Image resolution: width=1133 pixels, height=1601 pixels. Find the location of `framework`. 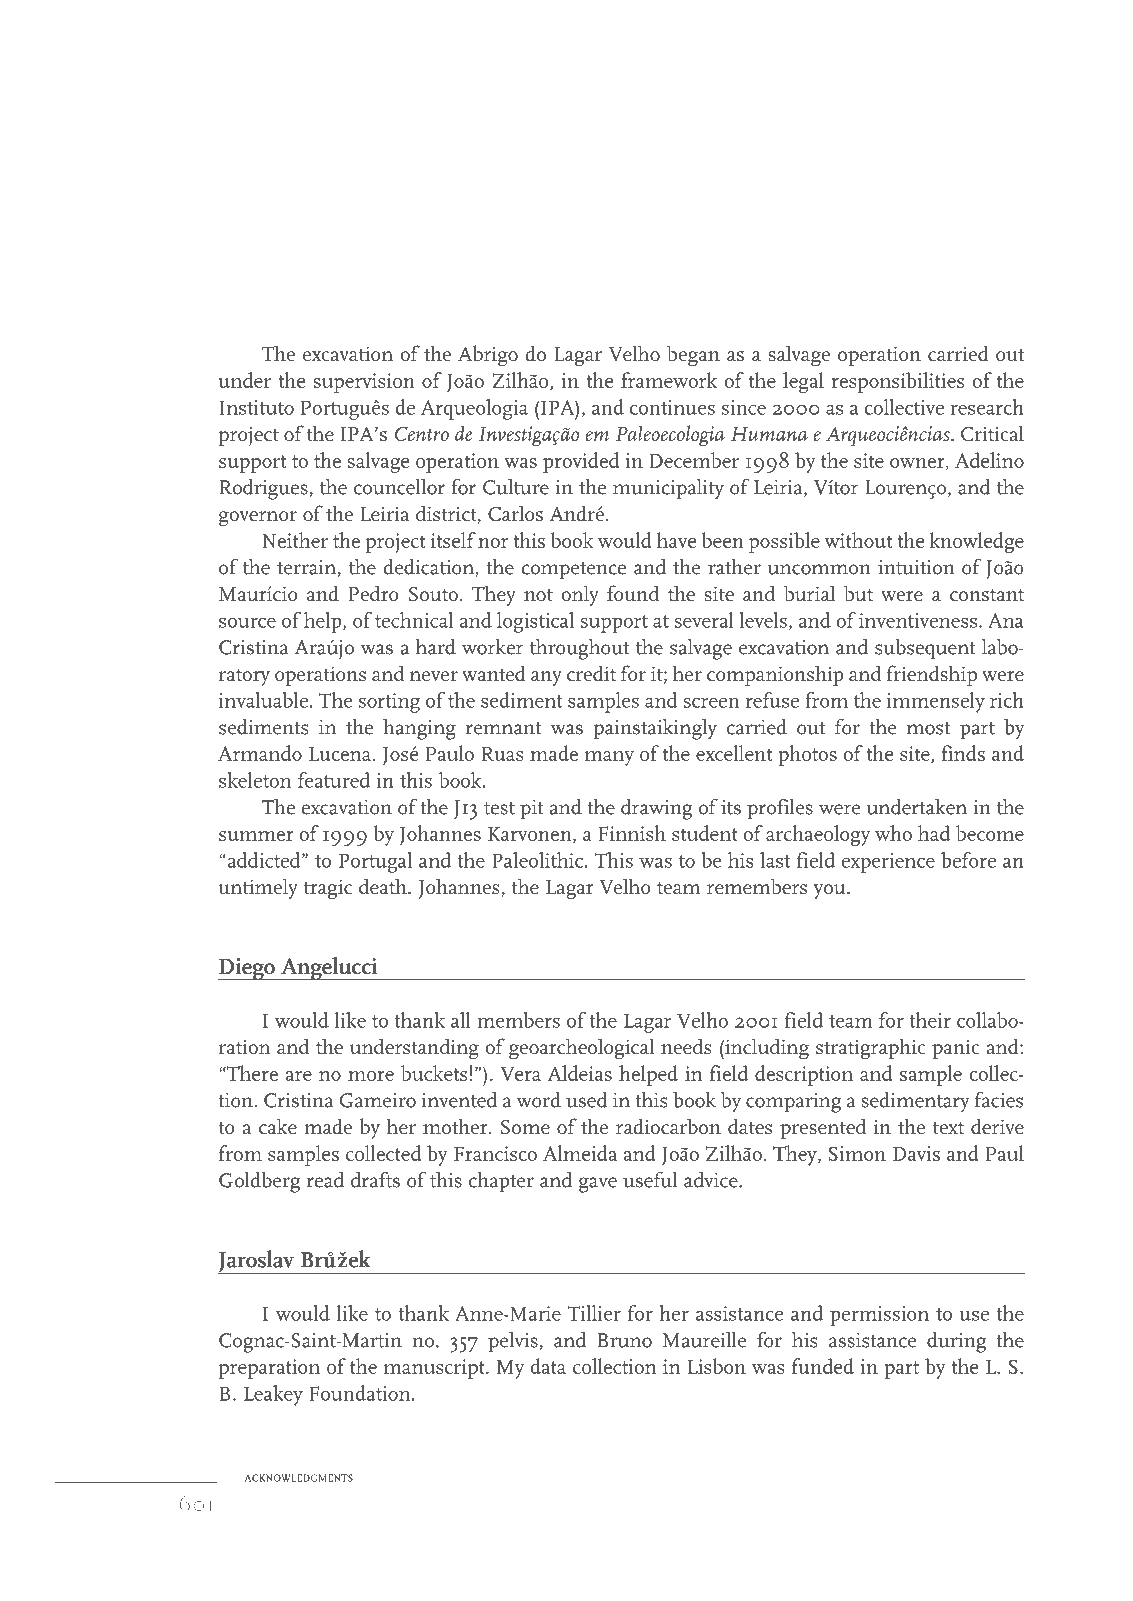

framework is located at coordinates (669, 380).
